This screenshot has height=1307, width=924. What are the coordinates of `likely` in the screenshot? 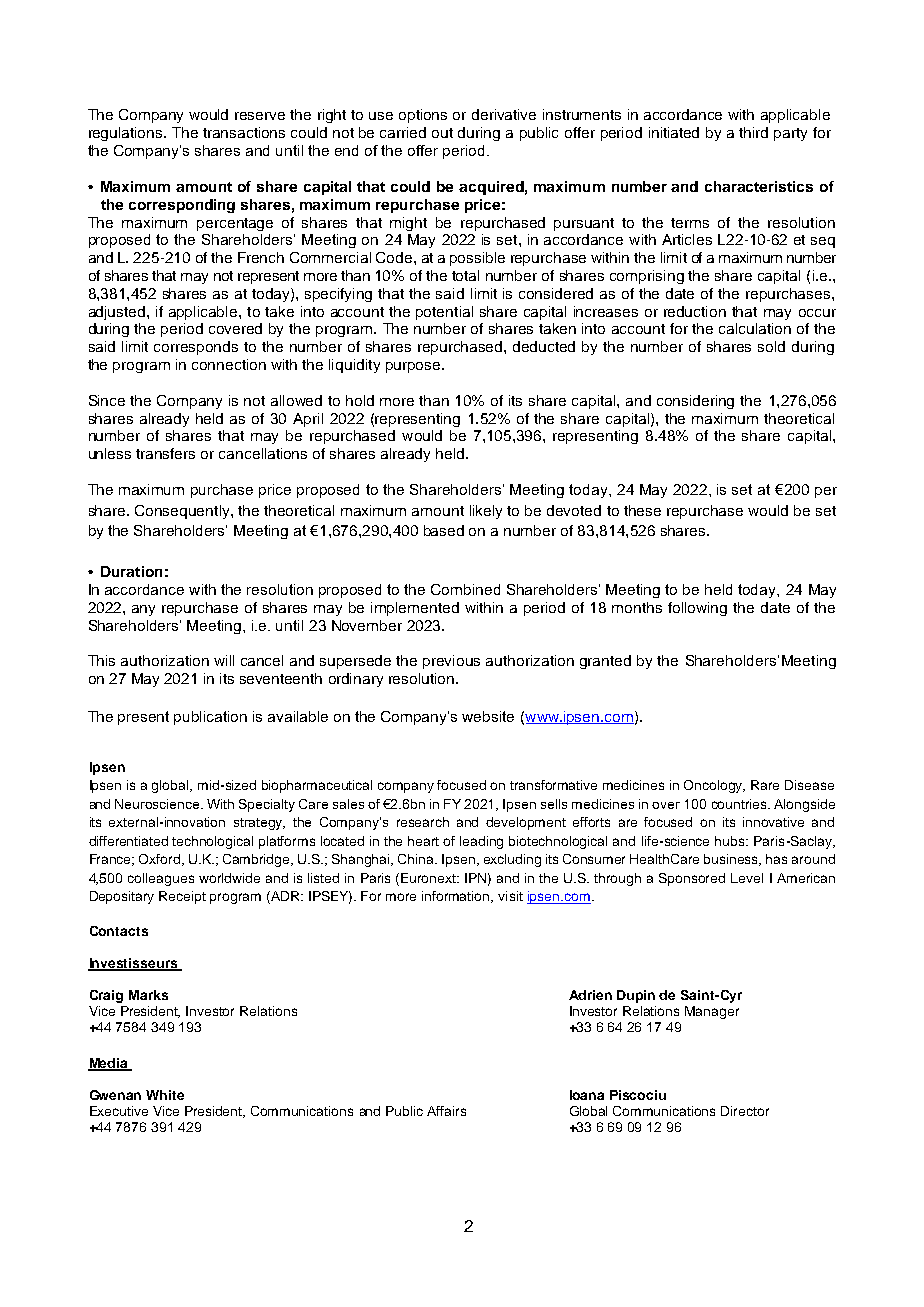 It's located at (486, 512).
